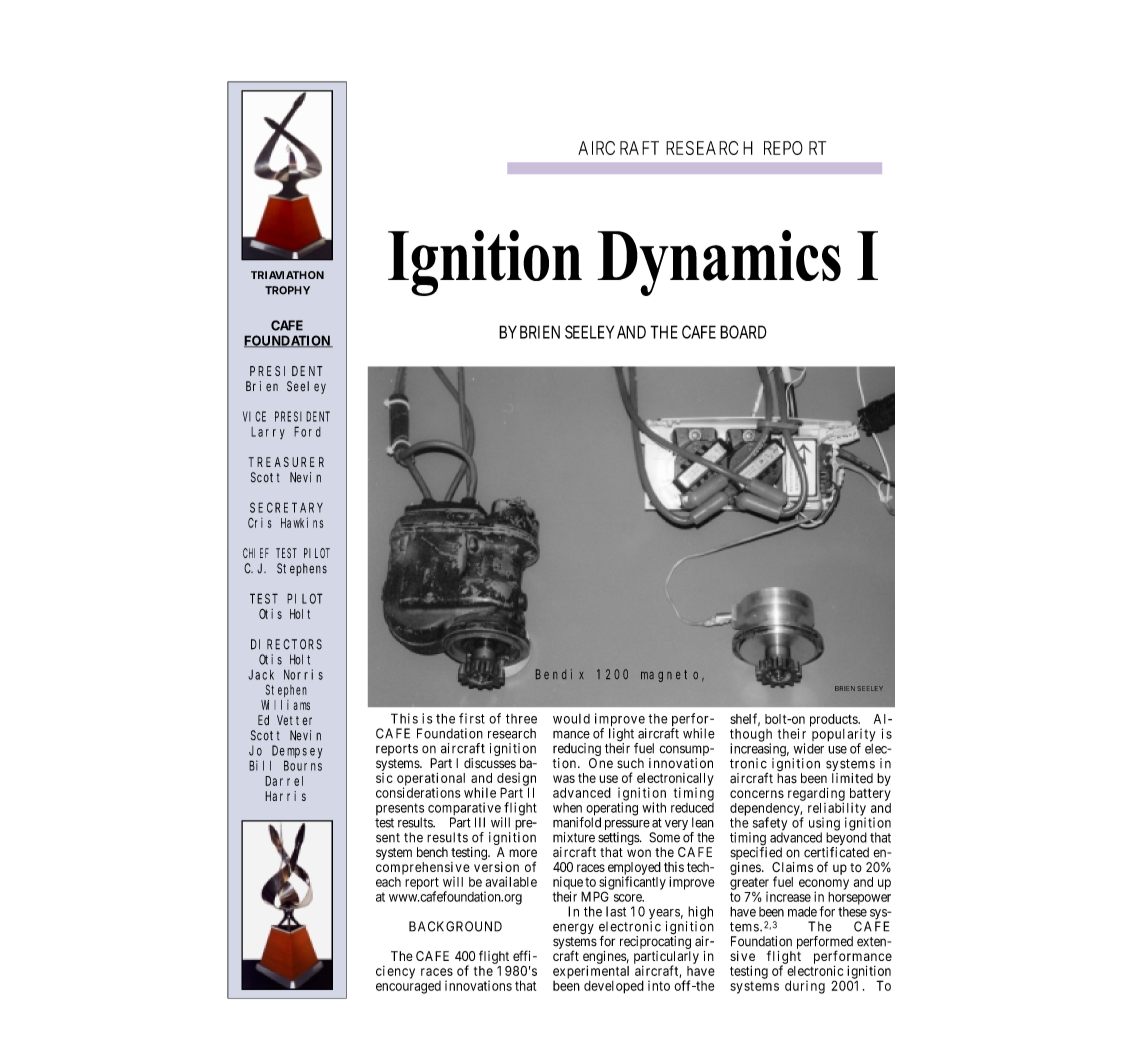  Describe the element at coordinates (286, 644) in the screenshot. I see `DIRECTORS` at that location.
